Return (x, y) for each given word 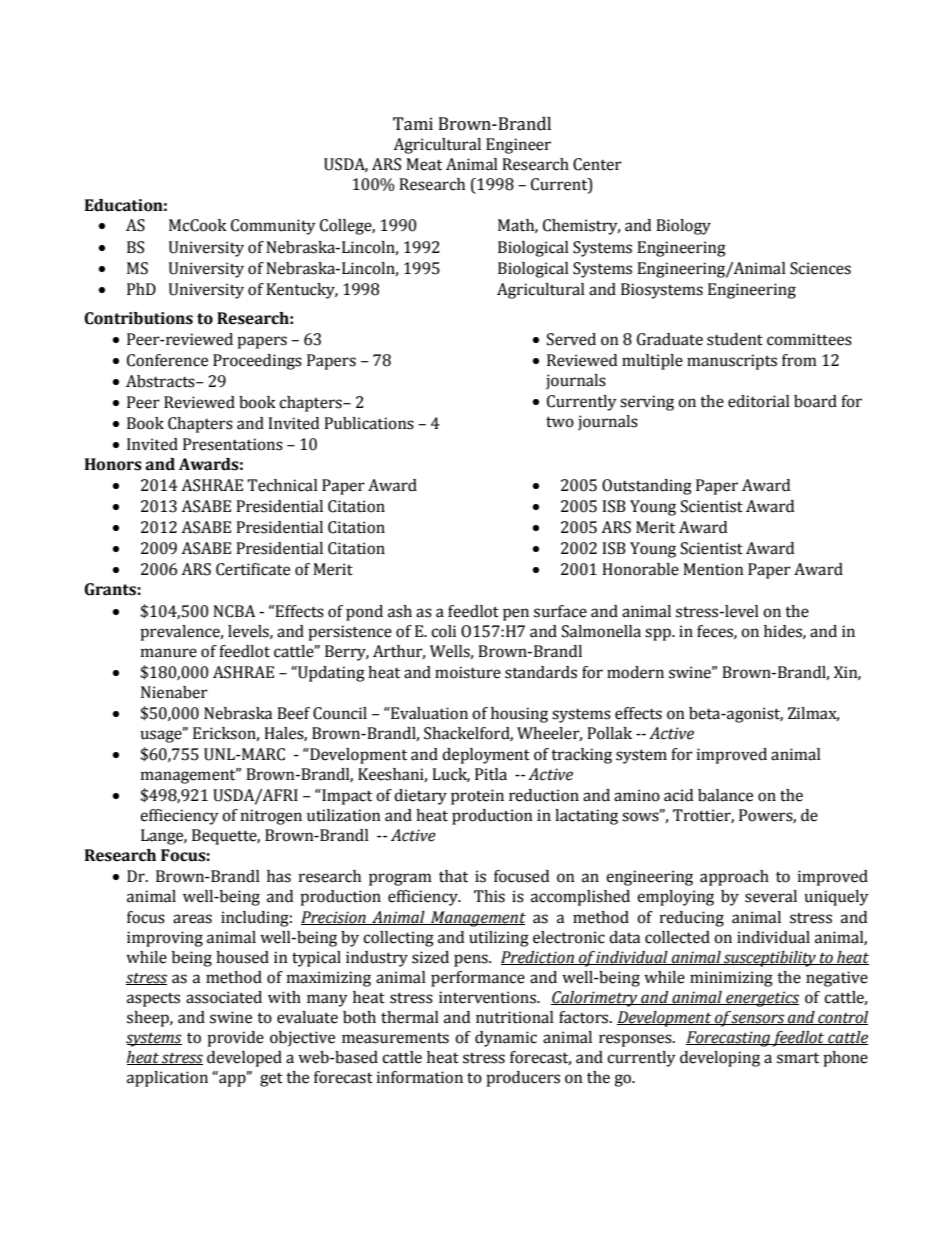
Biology (683, 227)
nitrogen (271, 817)
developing (720, 1059)
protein (477, 797)
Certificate (253, 569)
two (560, 422)
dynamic (506, 1039)
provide (235, 1039)
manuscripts (732, 362)
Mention (713, 569)
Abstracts (161, 381)
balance (725, 795)
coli (443, 631)
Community (273, 227)
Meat (424, 164)
